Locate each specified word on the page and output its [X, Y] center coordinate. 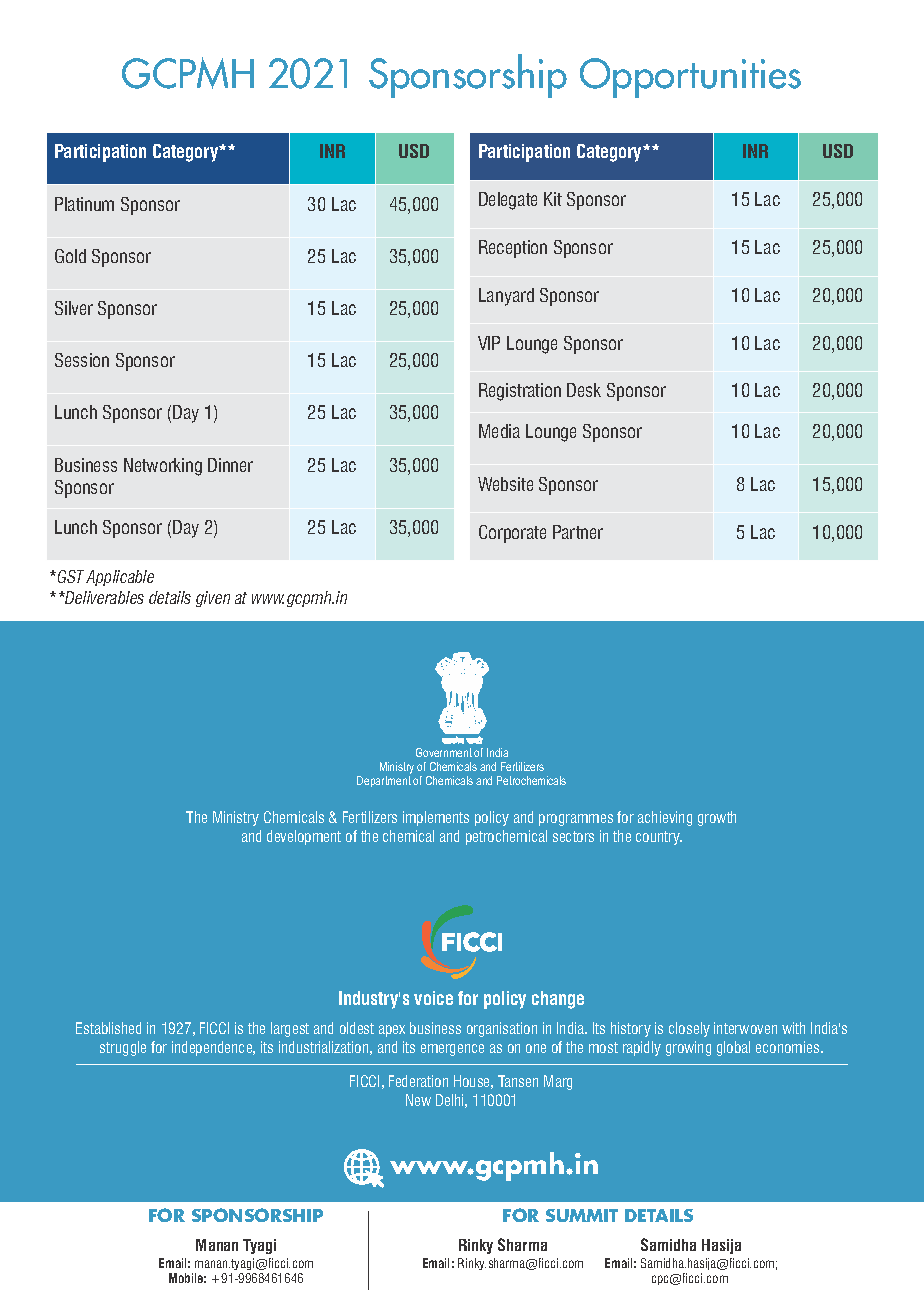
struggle [123, 1048]
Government [444, 752]
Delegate [508, 201]
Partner [578, 532]
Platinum [84, 204]
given [213, 599]
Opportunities [690, 78]
